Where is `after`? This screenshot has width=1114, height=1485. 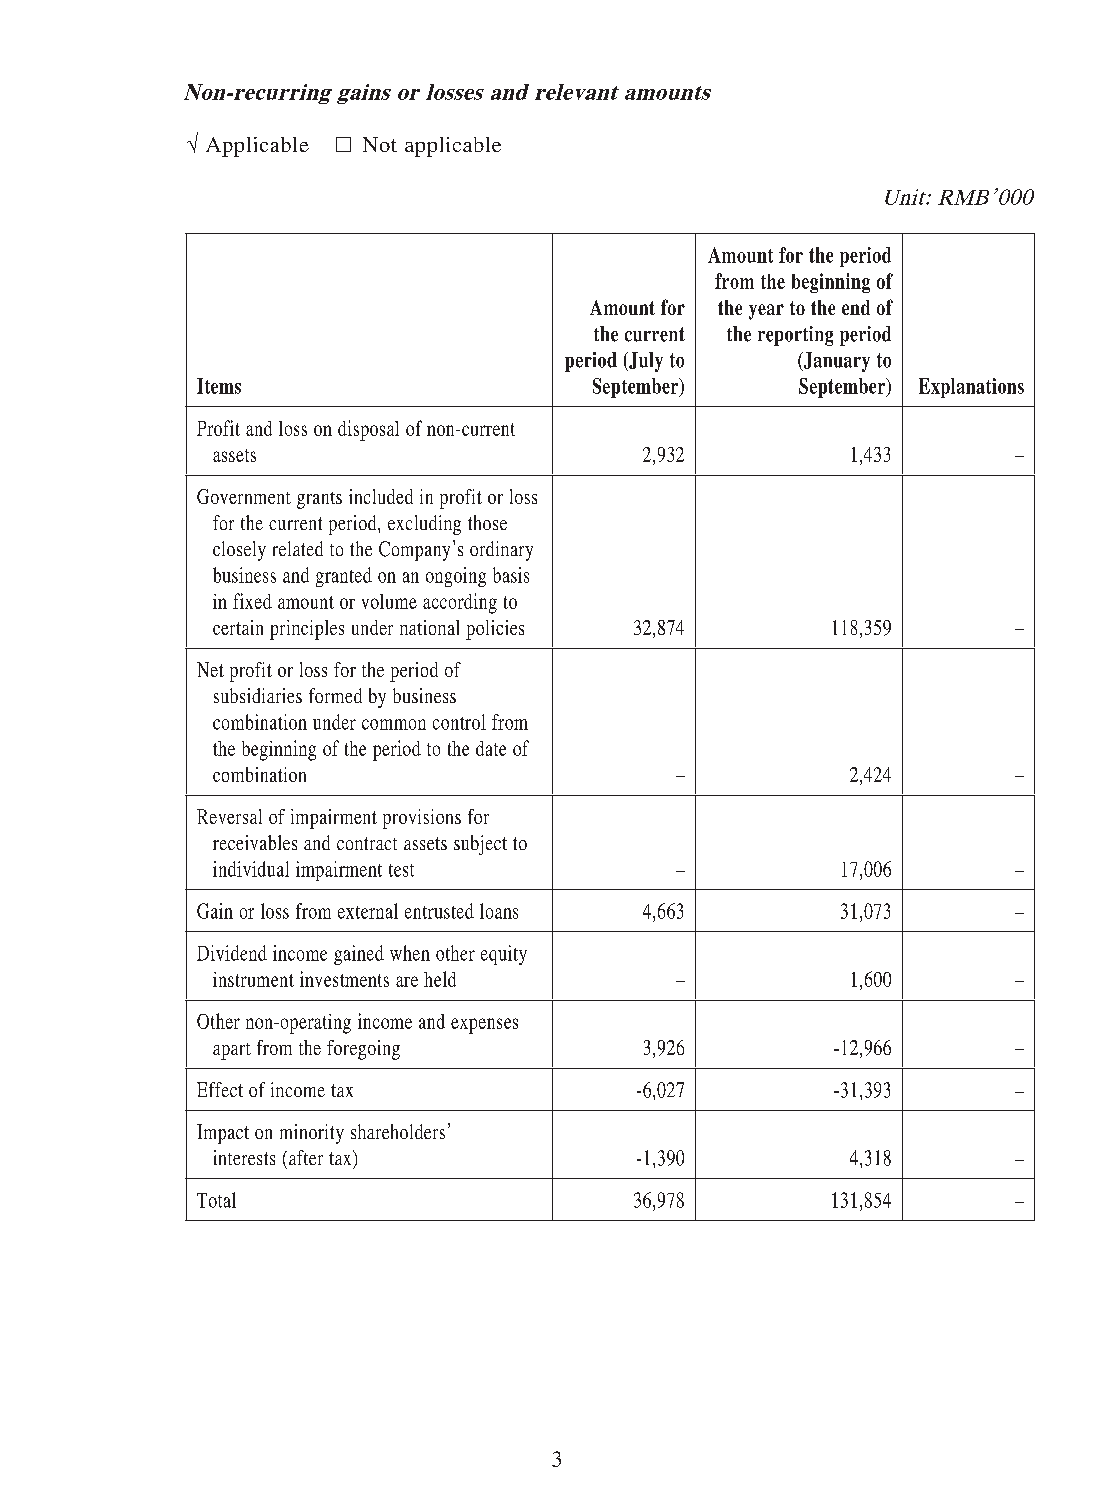
after is located at coordinates (306, 1157).
